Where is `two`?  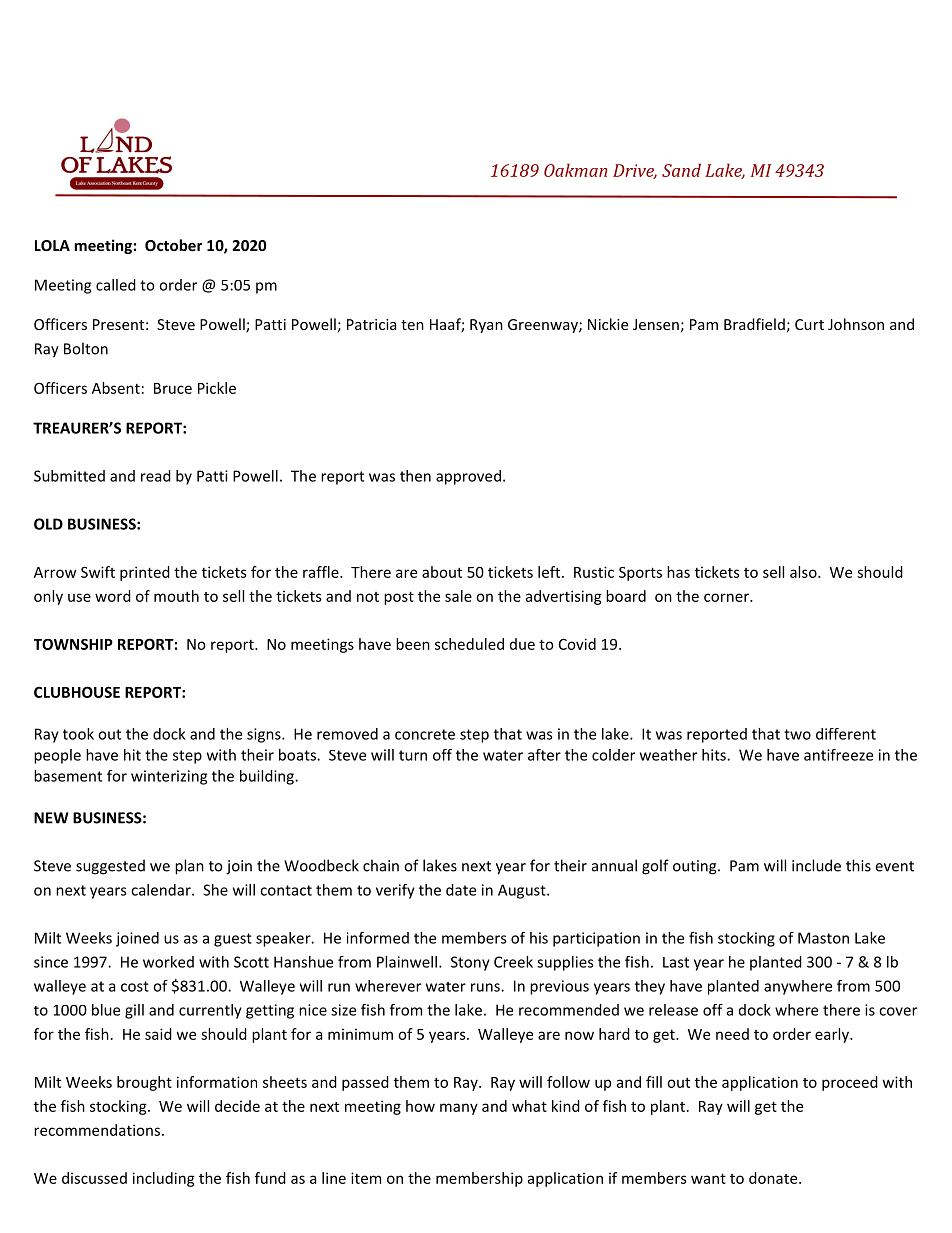 two is located at coordinates (797, 734).
